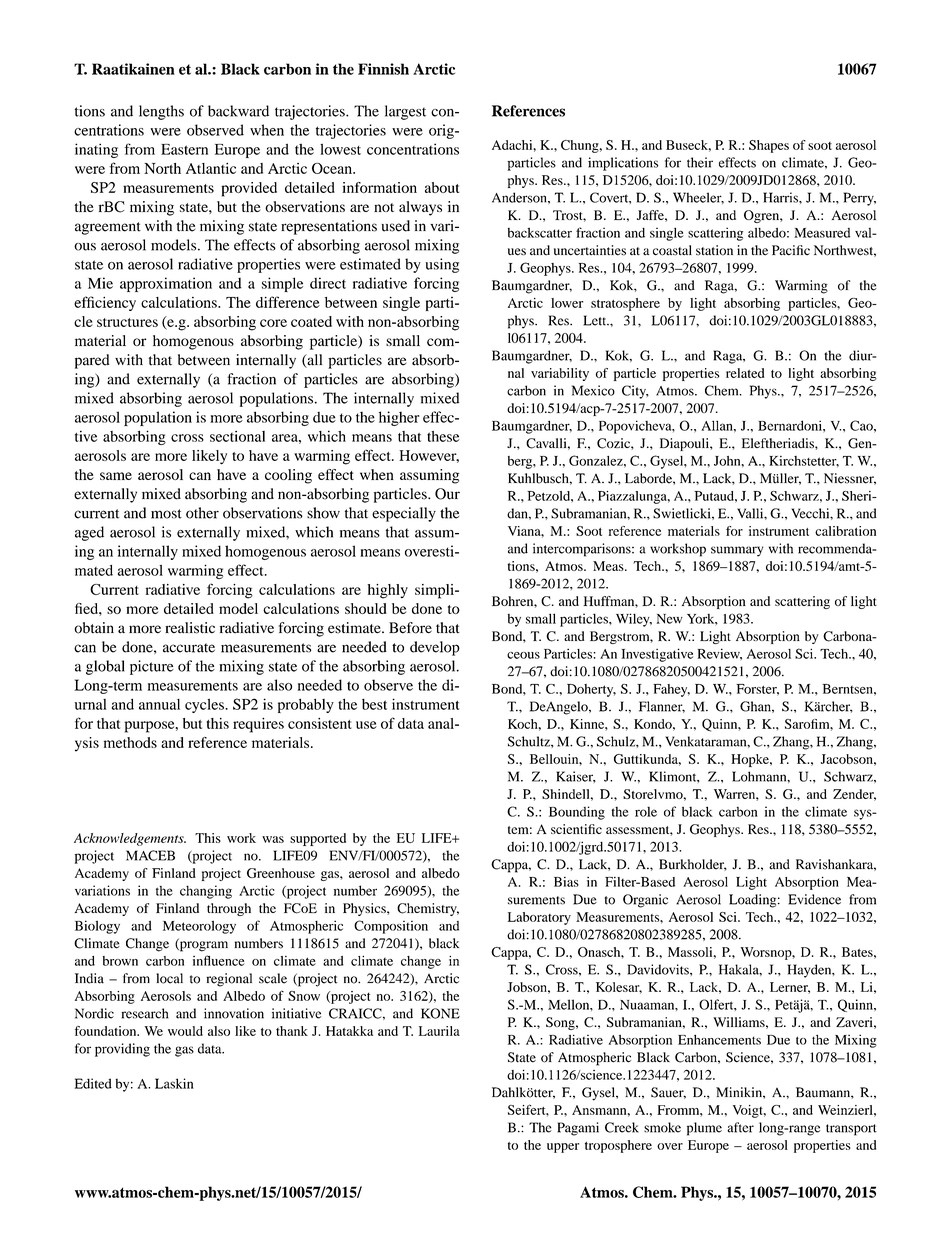 Image resolution: width=952 pixels, height=1257 pixels. Describe the element at coordinates (190, 628) in the screenshot. I see `realistic` at that location.
